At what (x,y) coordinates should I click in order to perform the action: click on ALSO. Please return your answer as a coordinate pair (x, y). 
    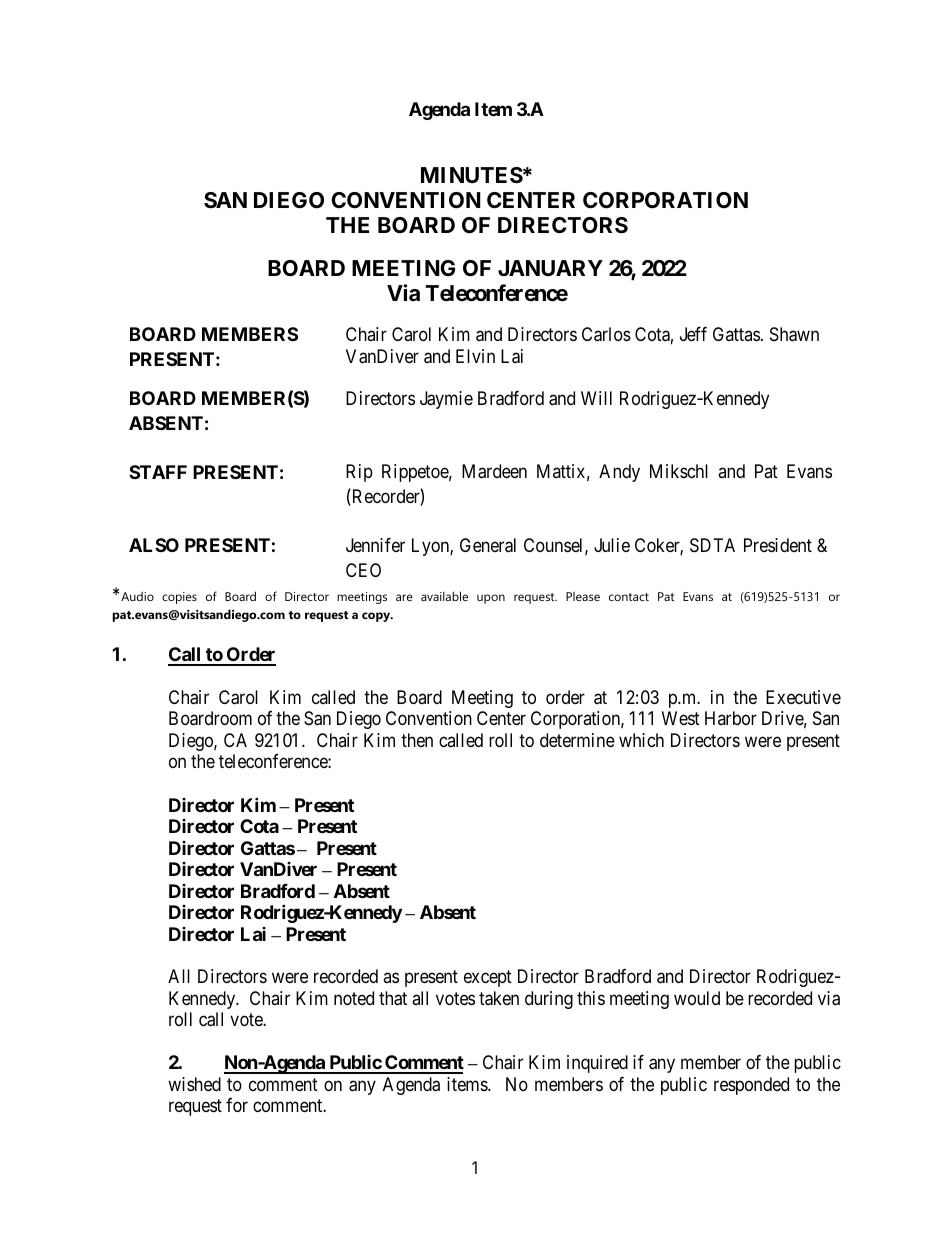
    Looking at the image, I should click on (154, 545).
